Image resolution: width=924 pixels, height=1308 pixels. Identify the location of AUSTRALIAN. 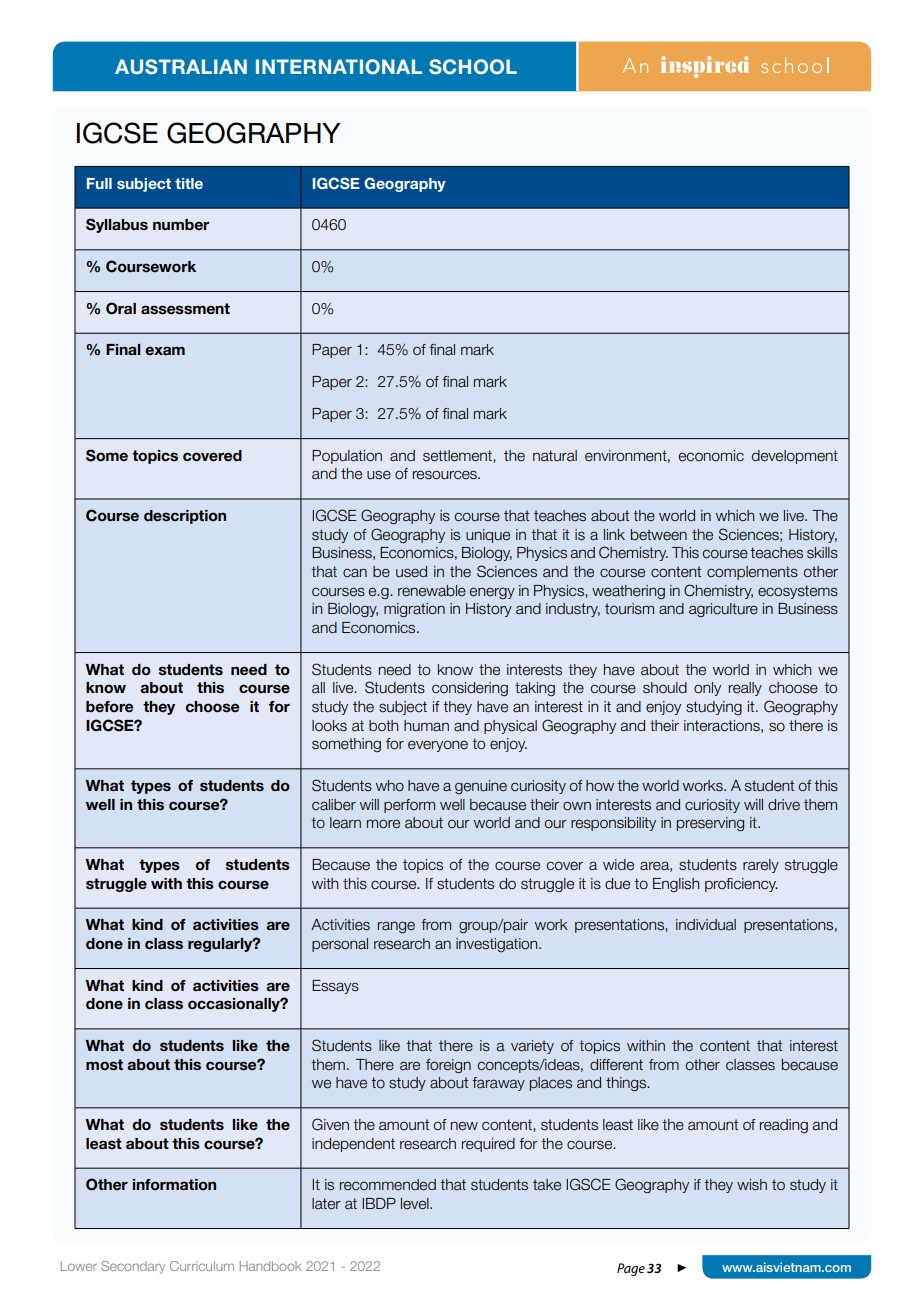
(181, 67).
